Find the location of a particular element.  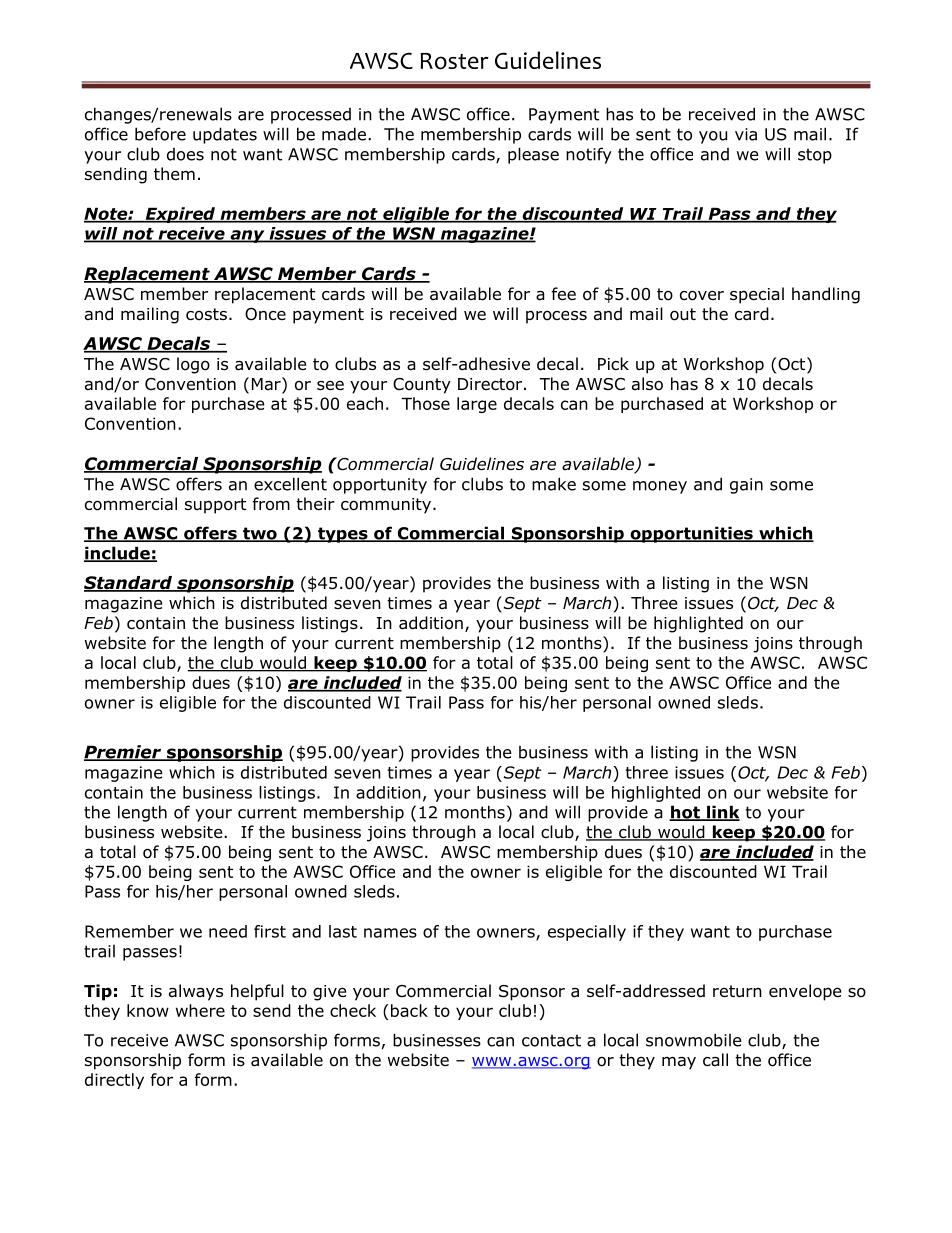

before is located at coordinates (160, 134).
